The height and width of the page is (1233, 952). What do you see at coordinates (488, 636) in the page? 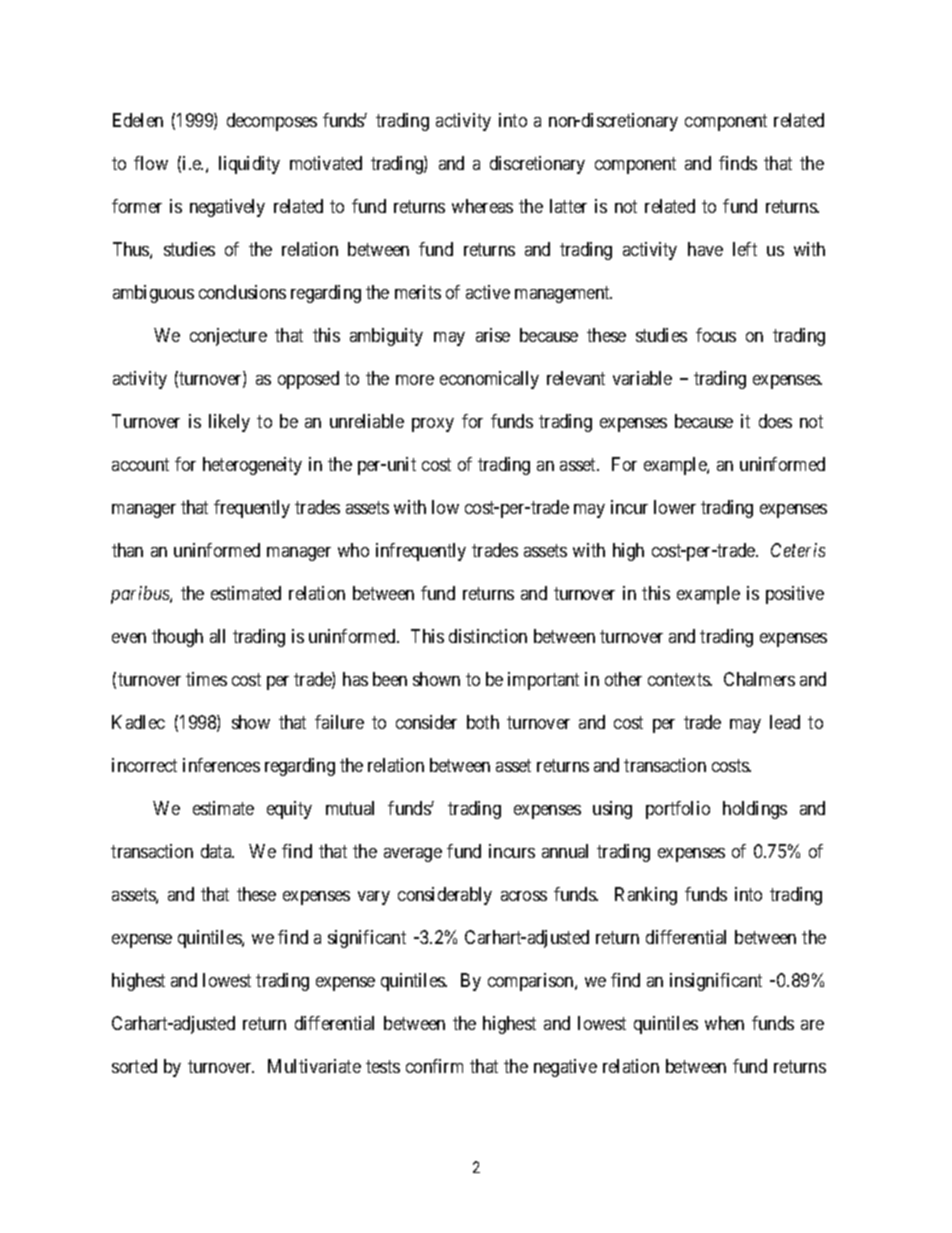
I see `distinction` at bounding box center [488, 636].
